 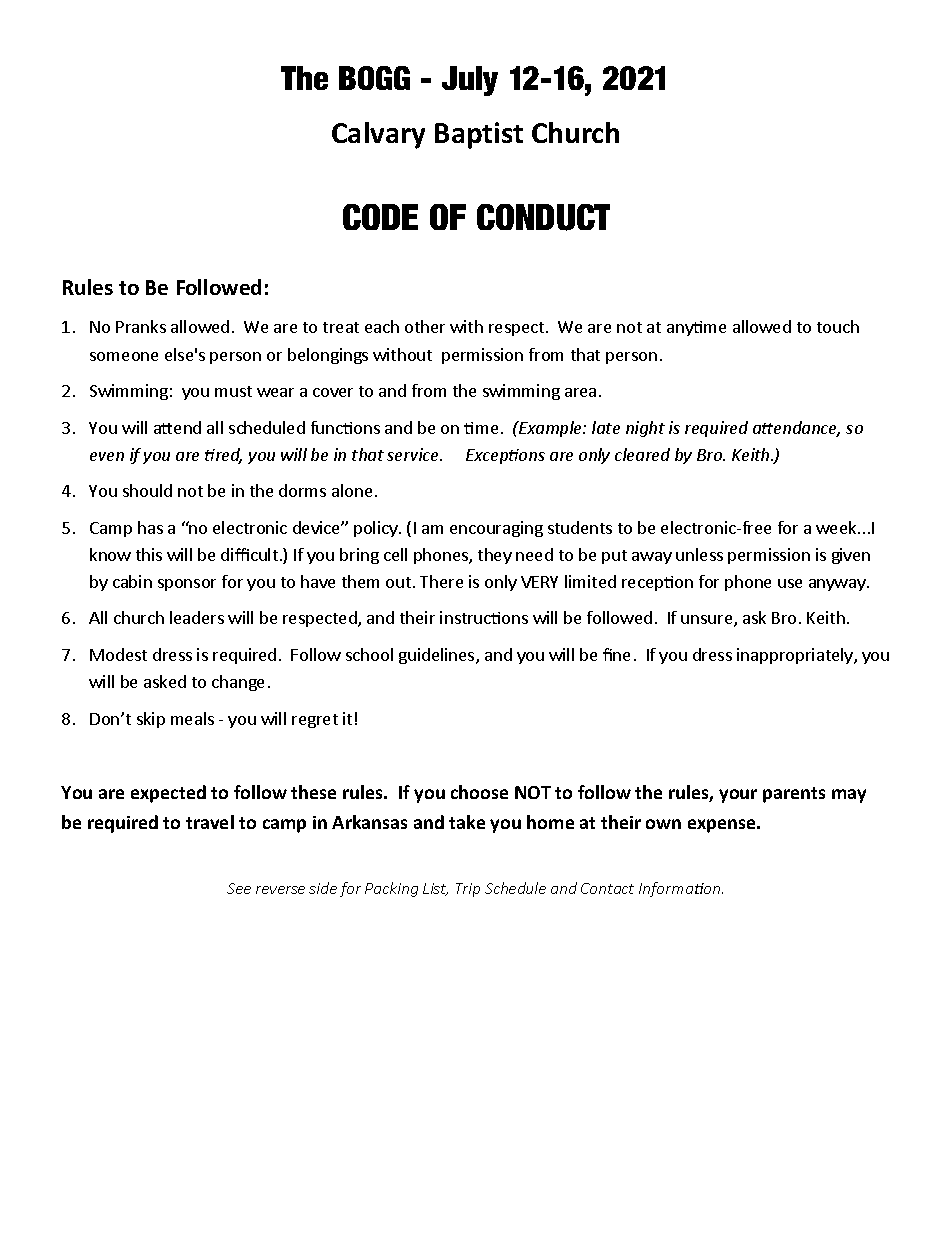 I want to click on Trip, so click(x=468, y=890).
